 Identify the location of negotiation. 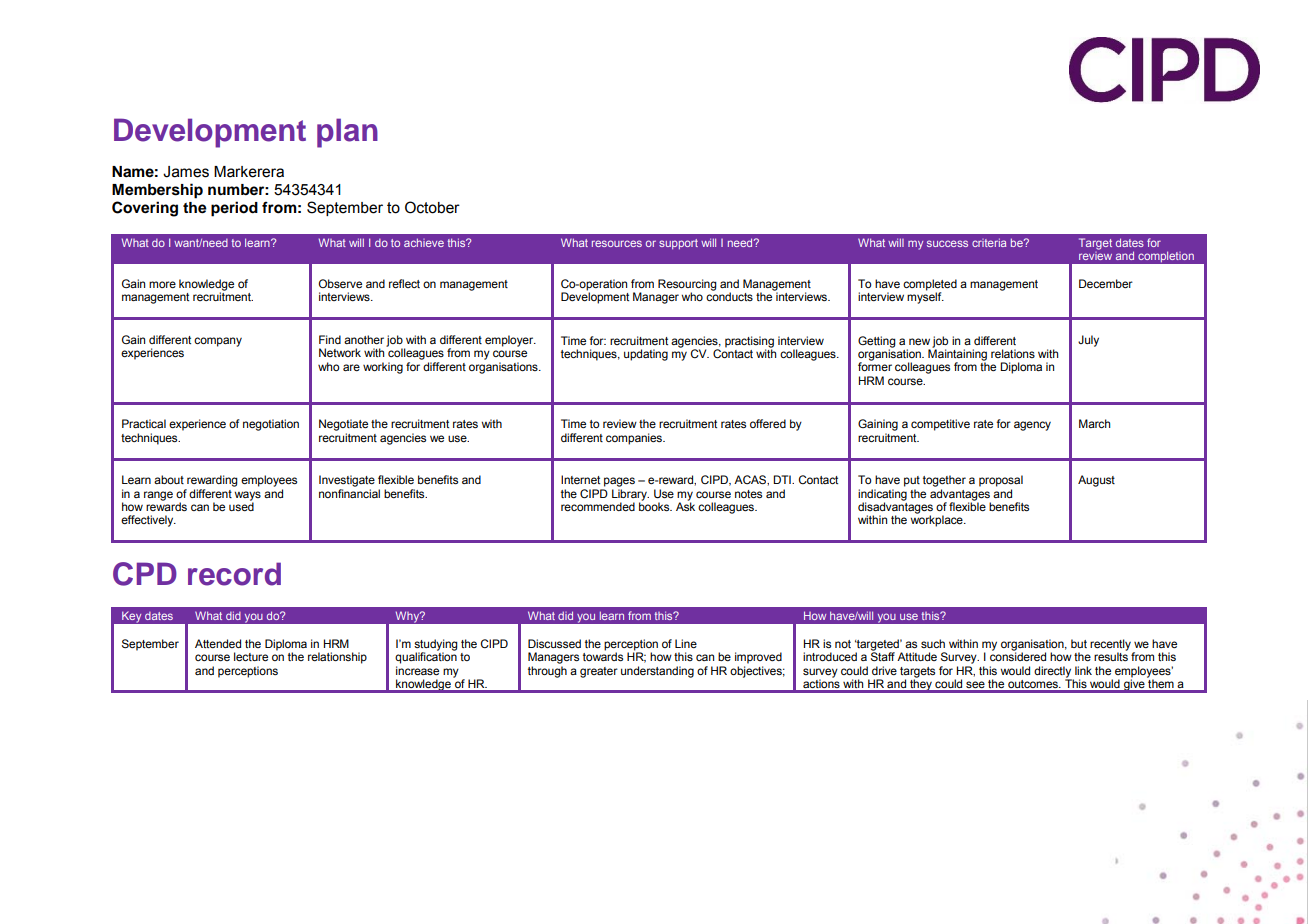
(271, 425).
